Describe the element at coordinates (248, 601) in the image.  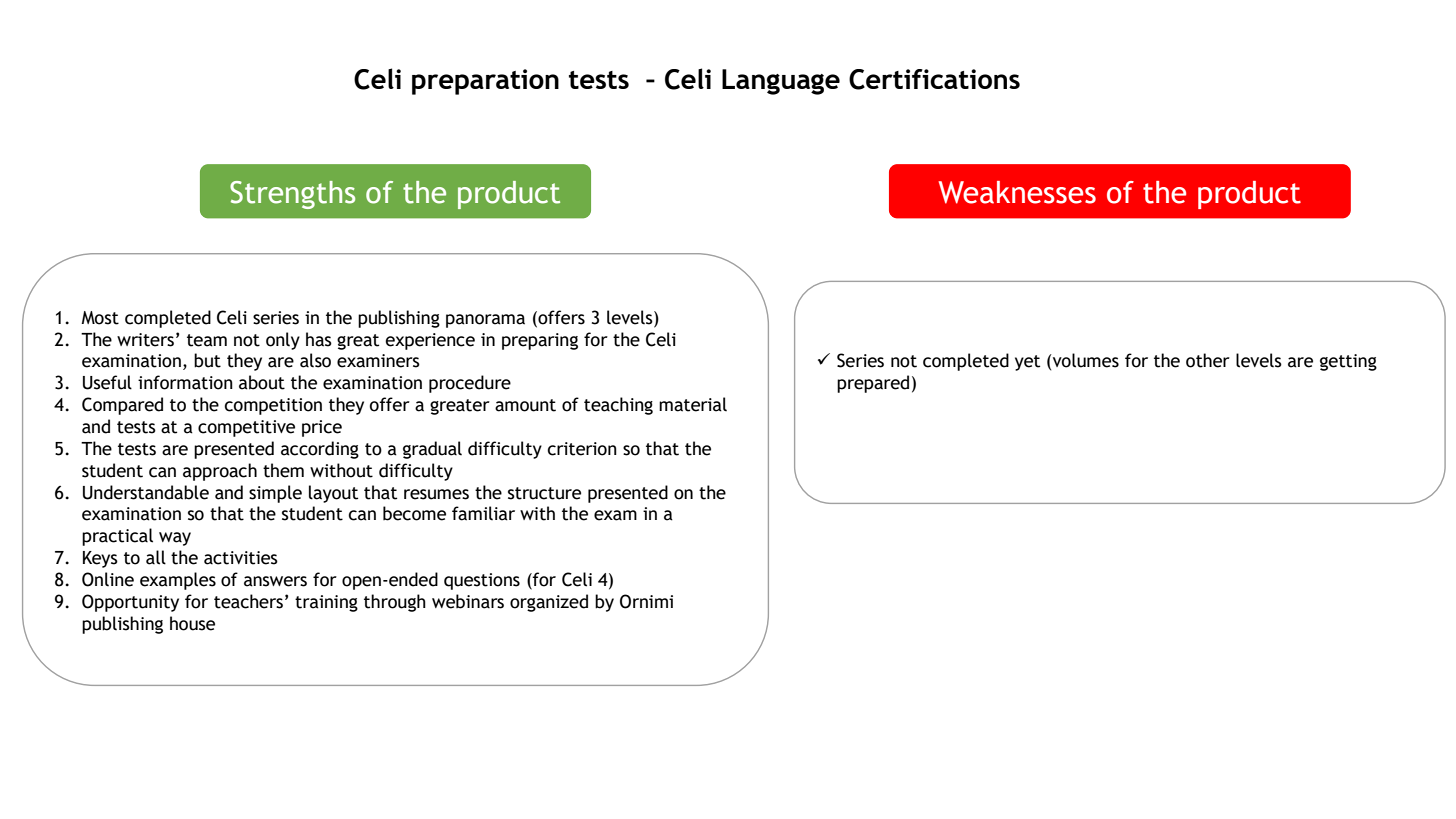
I see `teachers` at that location.
